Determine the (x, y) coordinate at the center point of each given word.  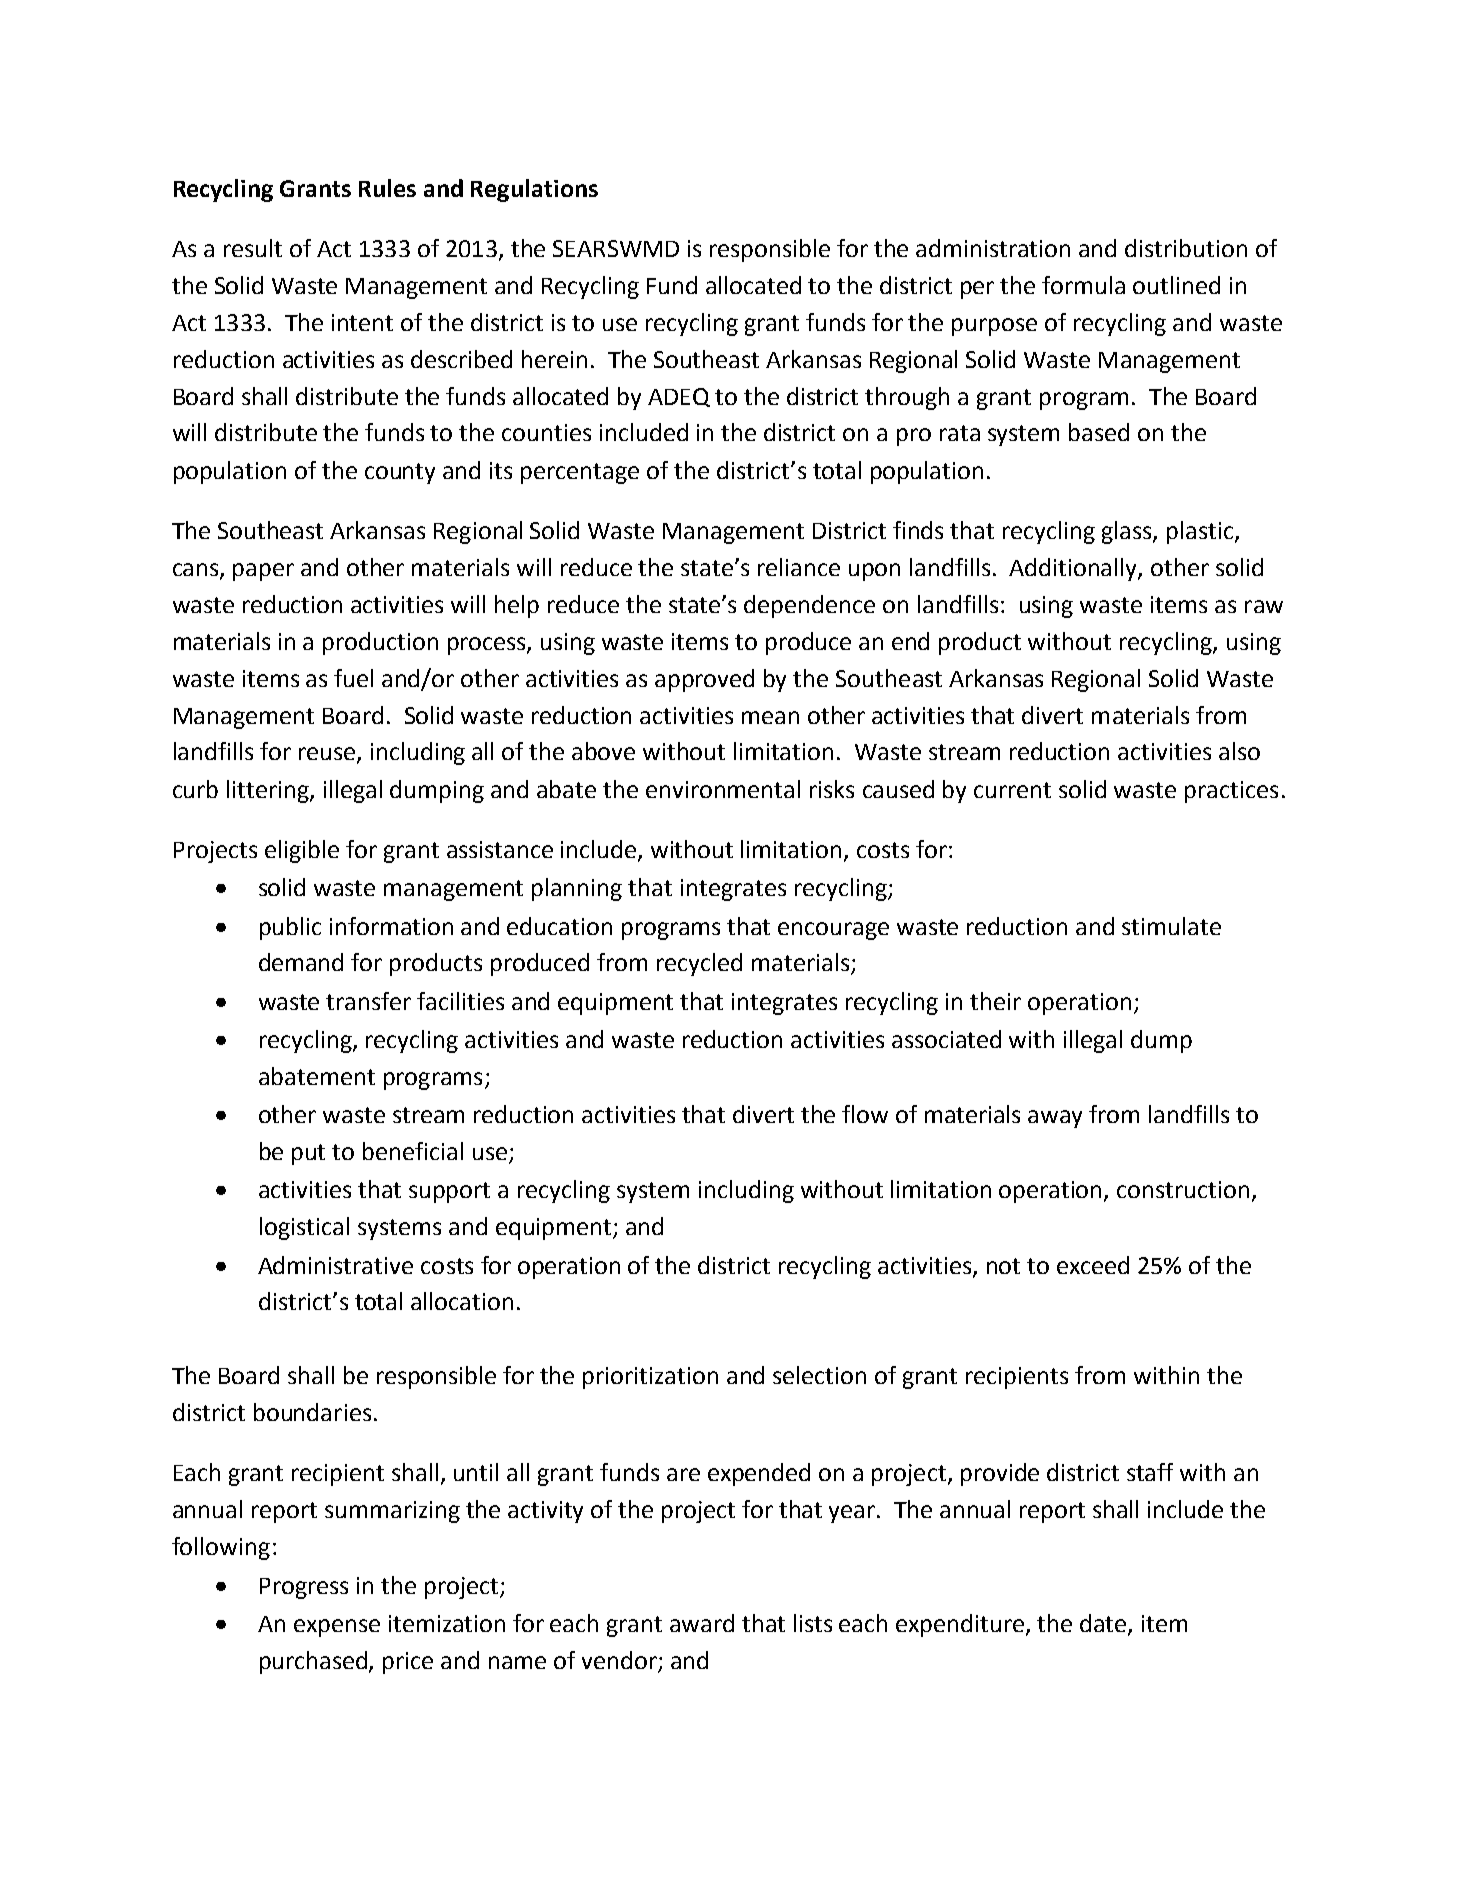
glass (1128, 532)
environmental (723, 789)
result (253, 248)
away (1055, 1119)
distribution (1186, 248)
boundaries (312, 1412)
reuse (328, 755)
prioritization (650, 1378)
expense (337, 1628)
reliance (799, 567)
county (400, 473)
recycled (699, 964)
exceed (1093, 1265)
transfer (368, 1001)
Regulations (534, 190)
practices (1231, 792)
